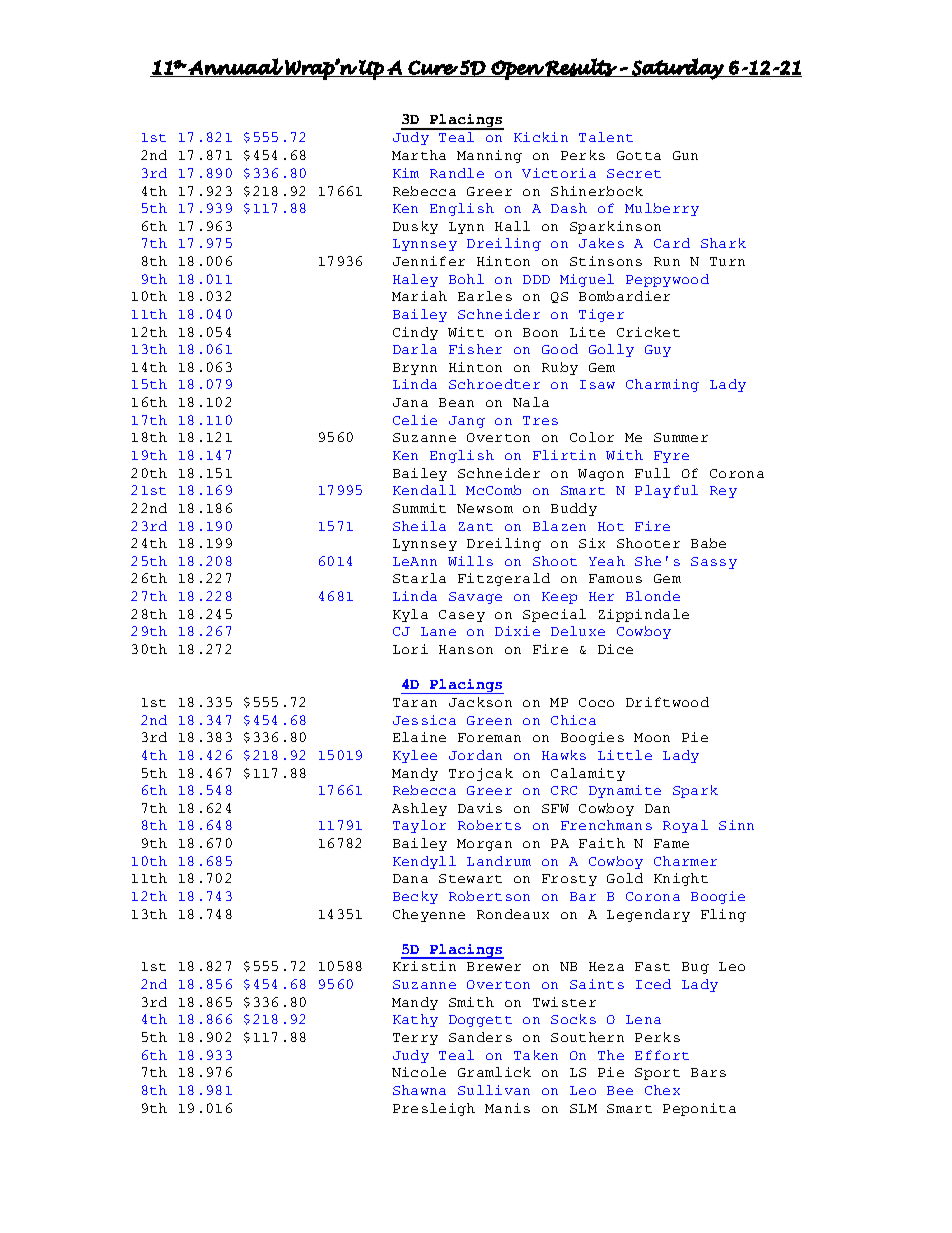  Describe the element at coordinates (708, 1072) in the screenshot. I see `Bars` at that location.
